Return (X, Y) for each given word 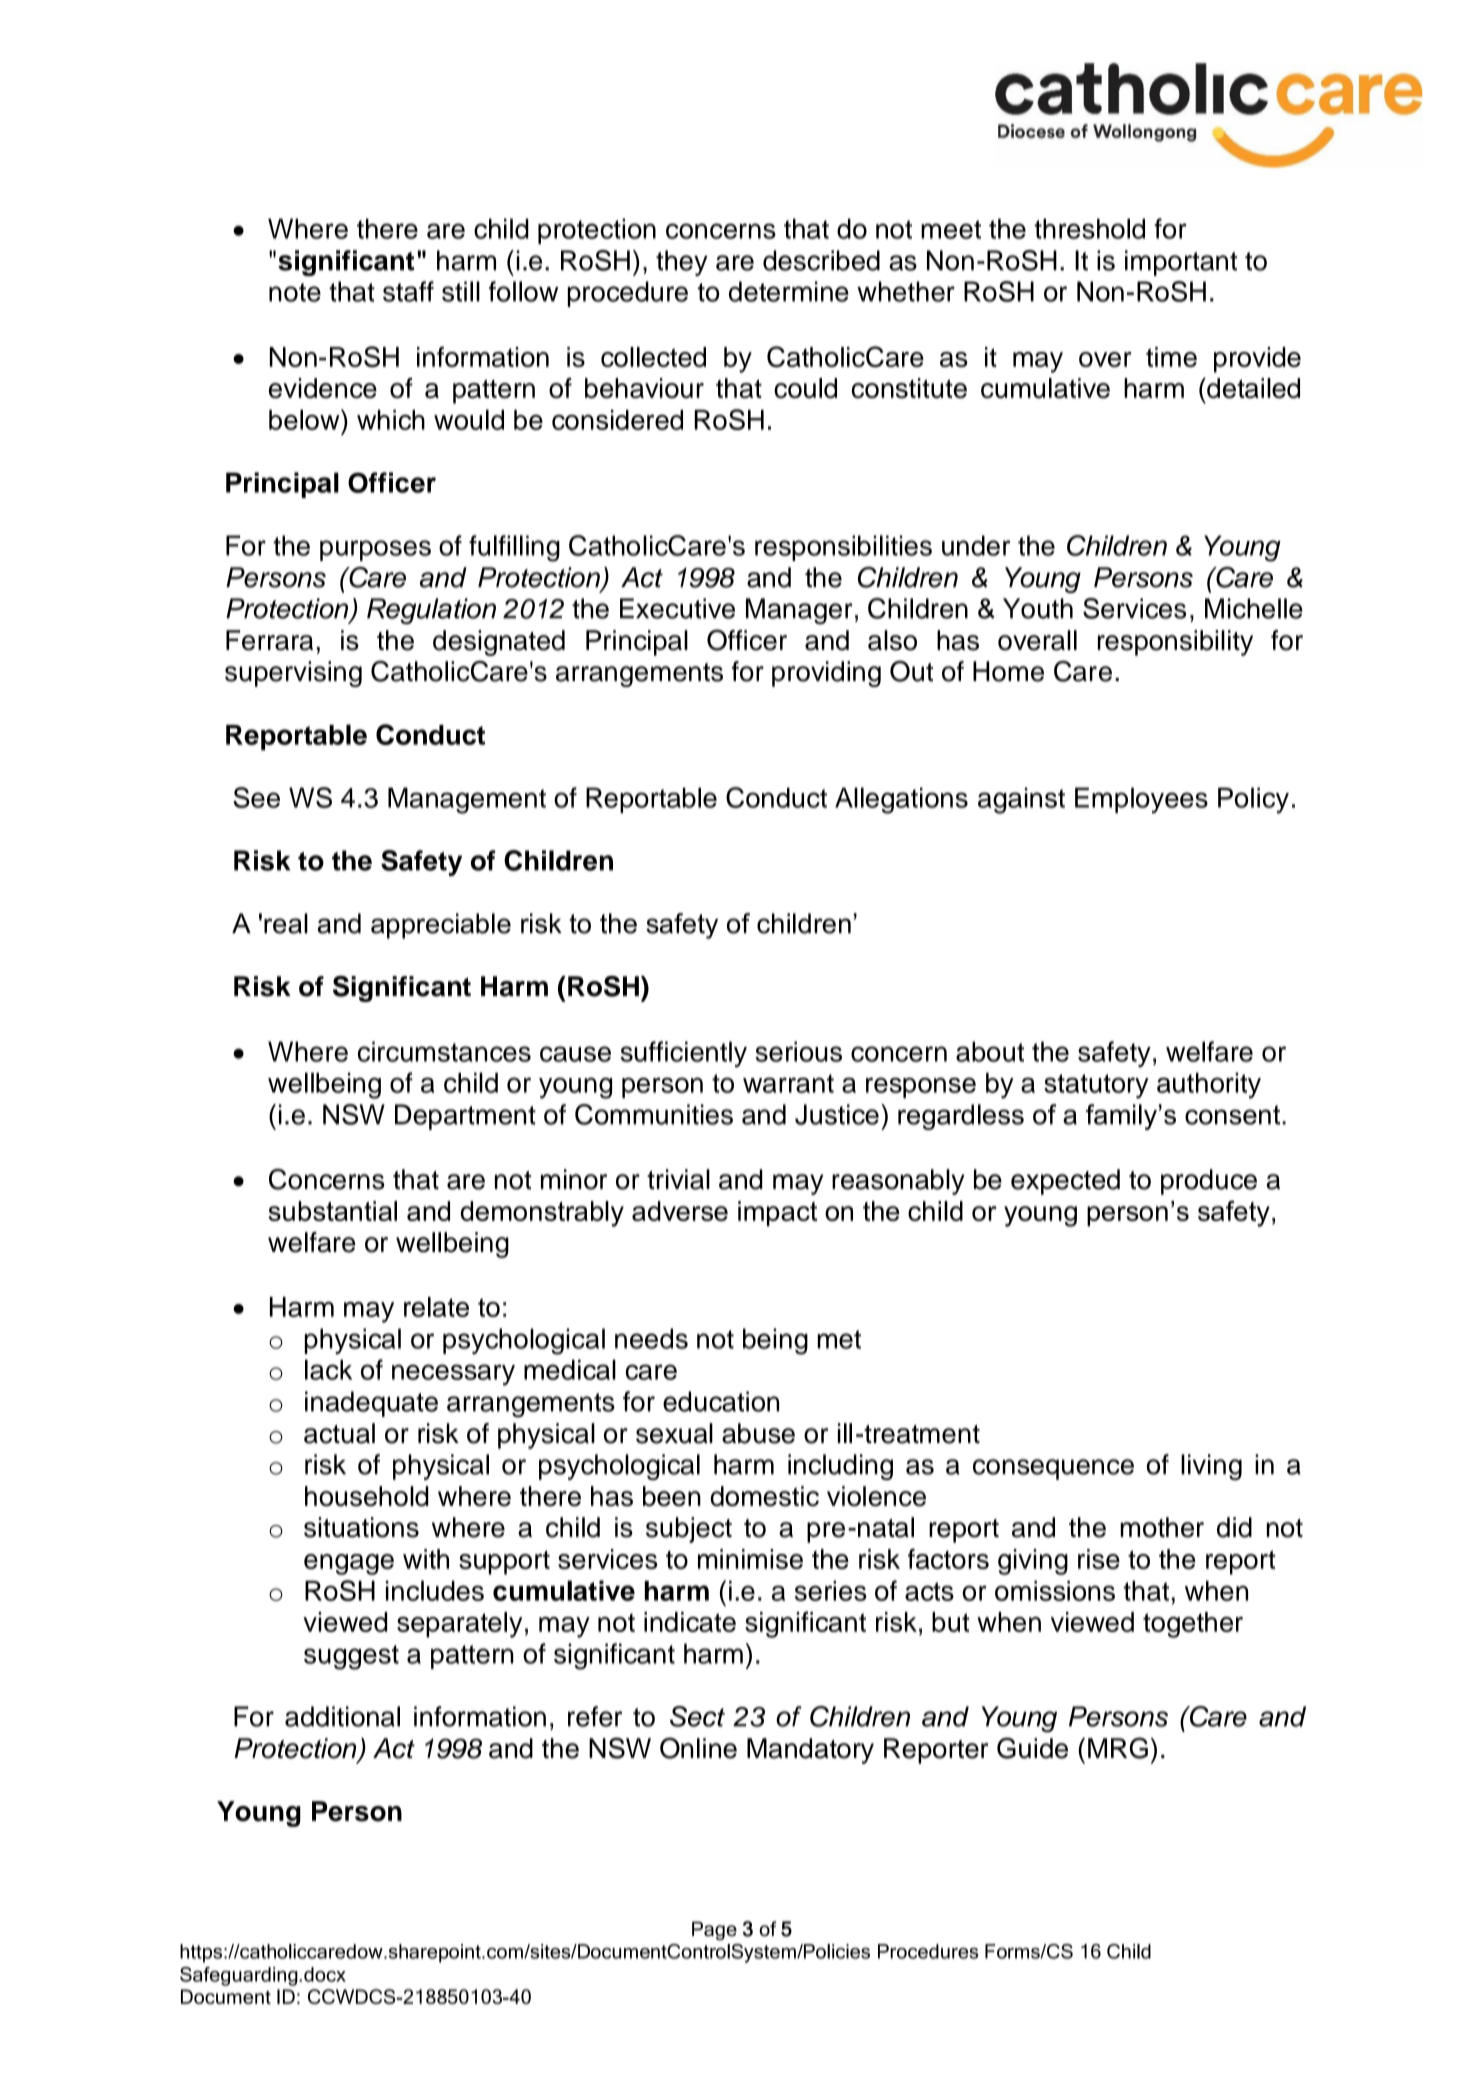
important (1181, 263)
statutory (1096, 1086)
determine (789, 291)
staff (408, 291)
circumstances (444, 1051)
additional (342, 1716)
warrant (788, 1083)
